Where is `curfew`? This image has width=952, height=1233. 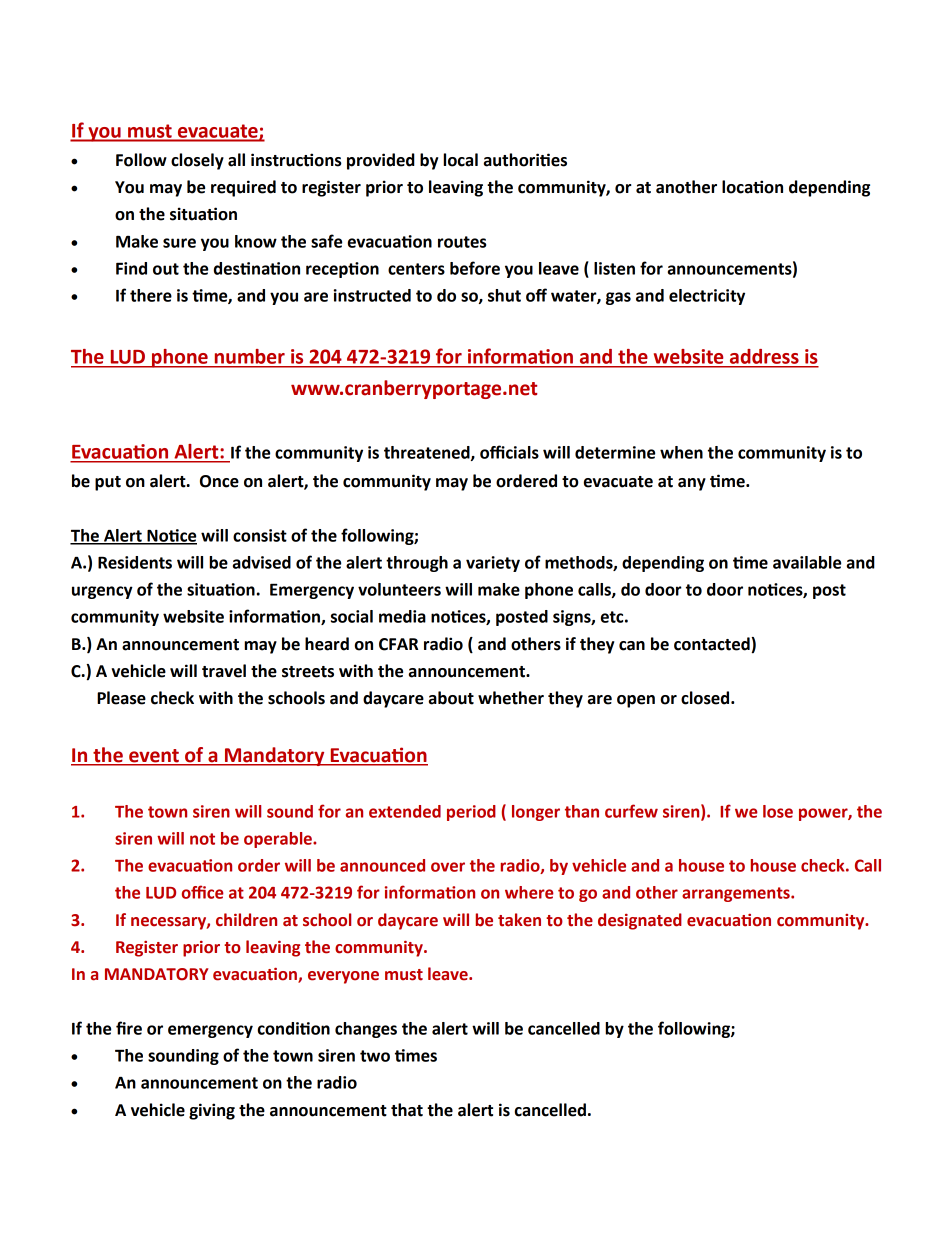 curfew is located at coordinates (631, 811).
